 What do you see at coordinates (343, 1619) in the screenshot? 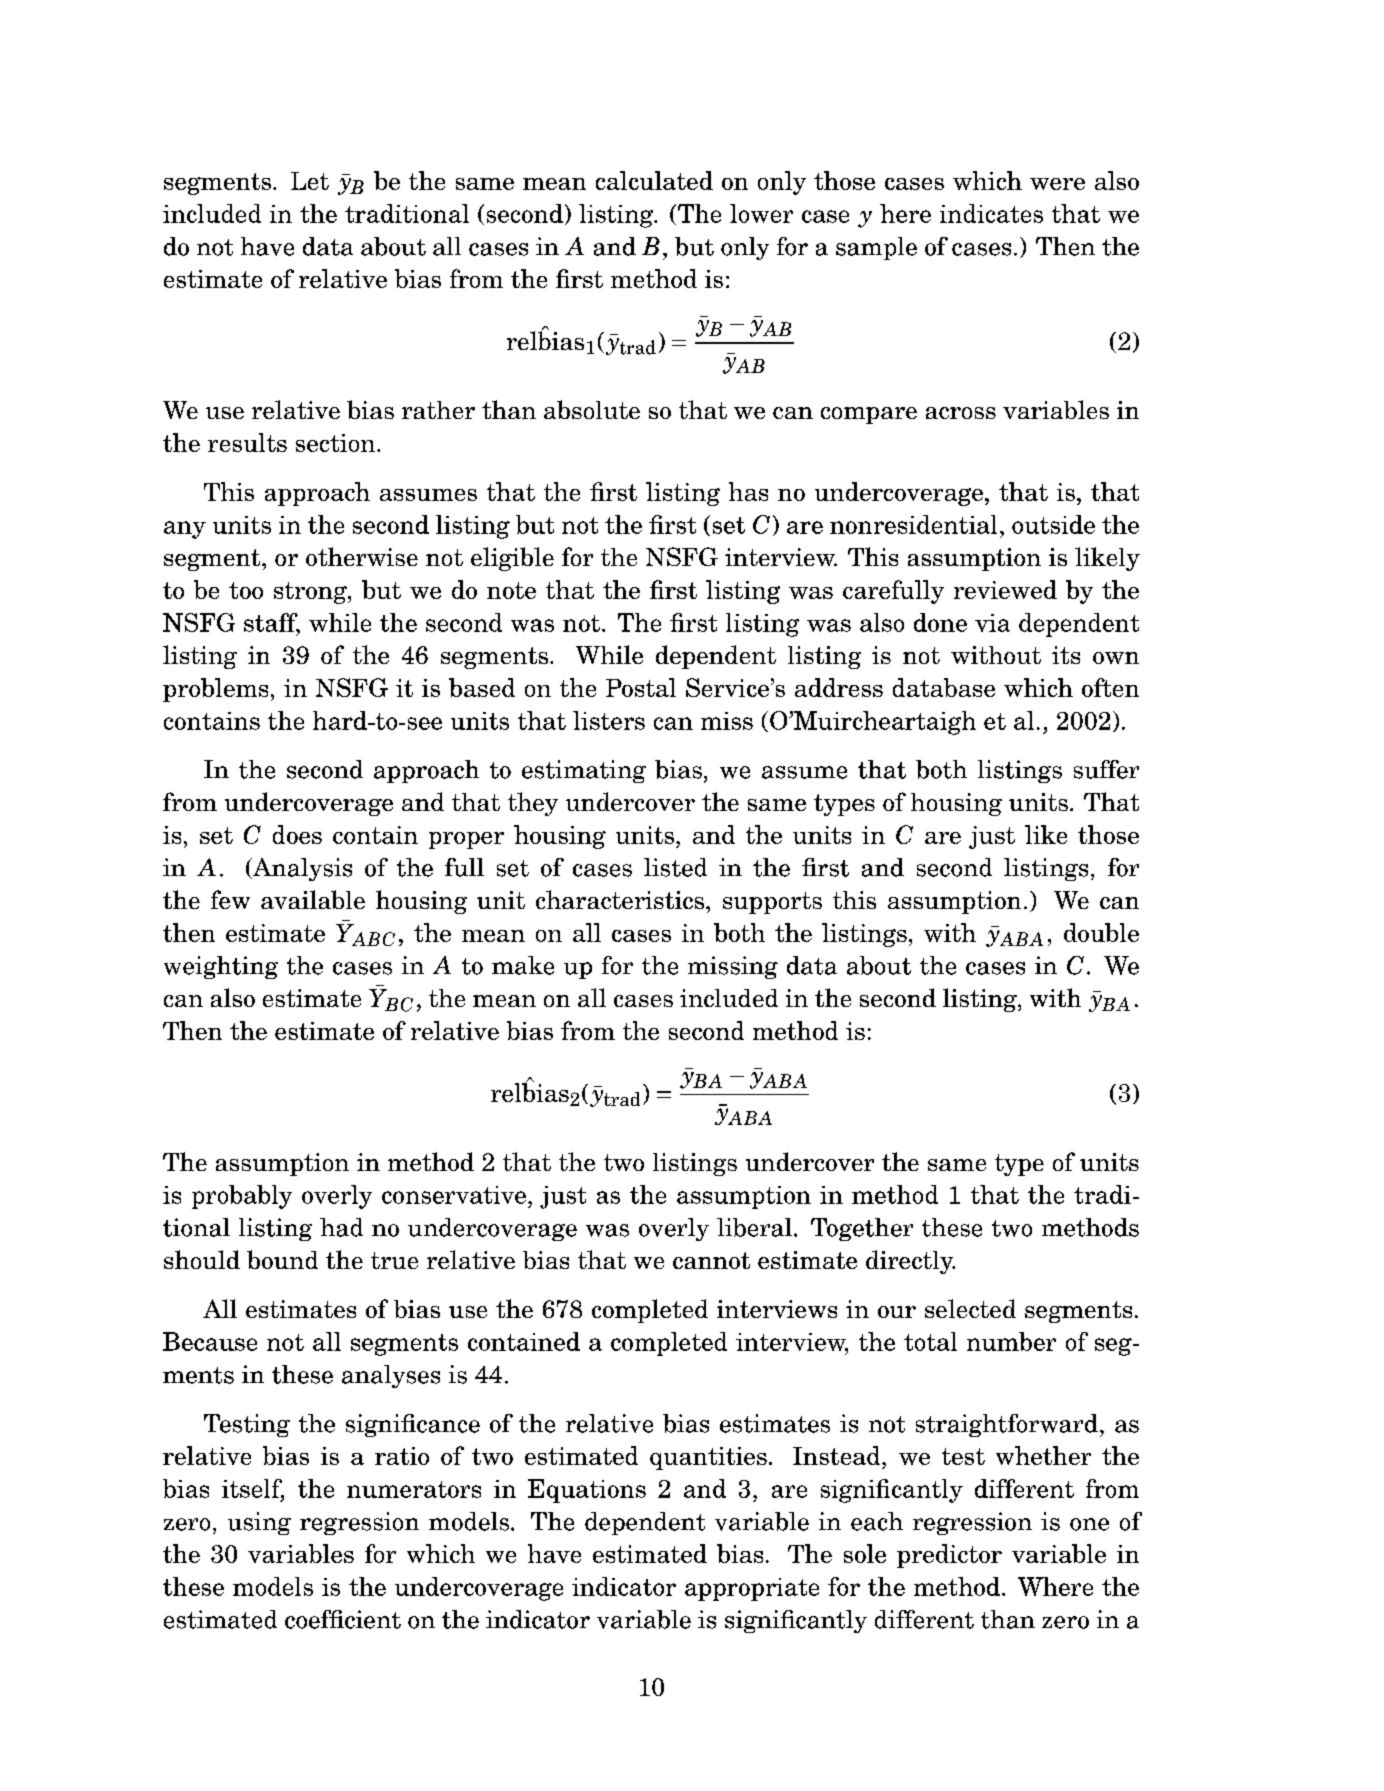
I see `coefficient` at bounding box center [343, 1619].
